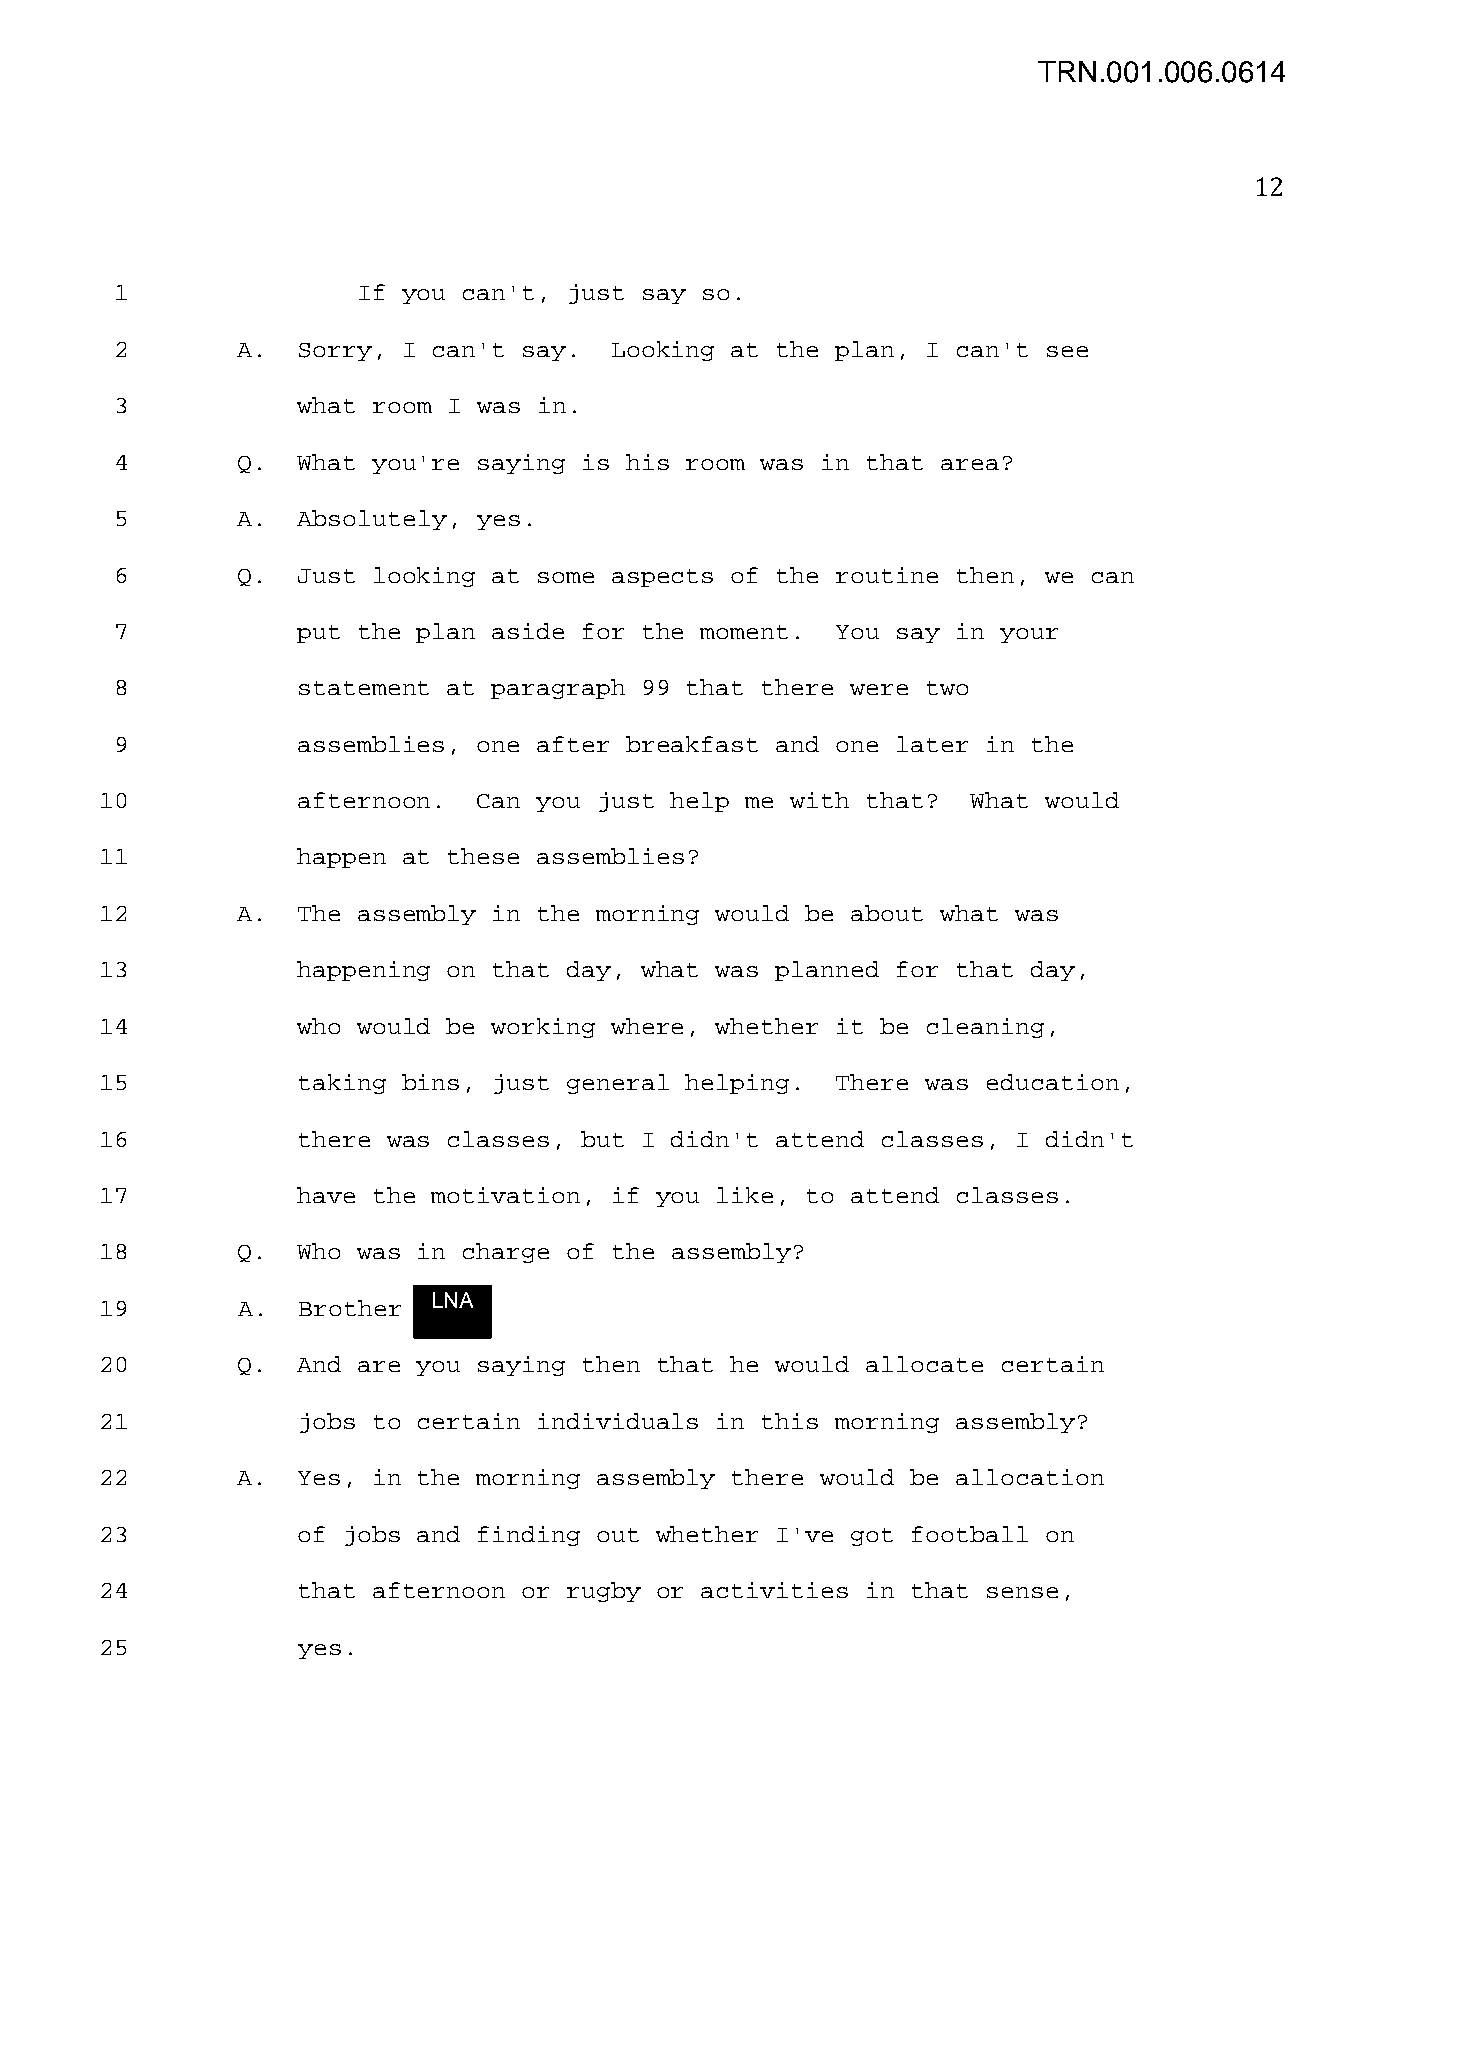  What do you see at coordinates (529, 1536) in the screenshot?
I see `finding` at bounding box center [529, 1536].
